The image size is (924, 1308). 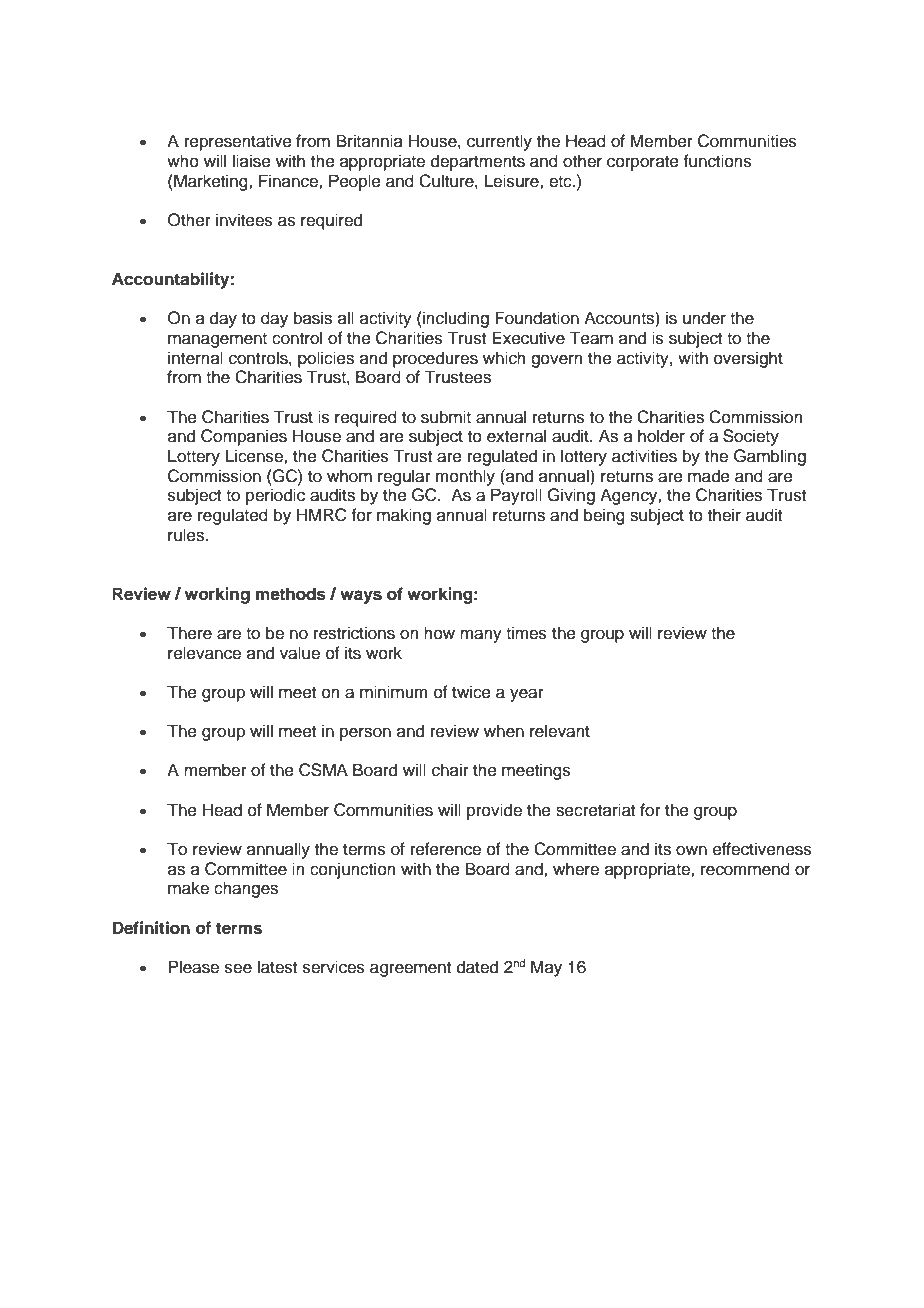 What do you see at coordinates (435, 359) in the image?
I see `procedures` at bounding box center [435, 359].
